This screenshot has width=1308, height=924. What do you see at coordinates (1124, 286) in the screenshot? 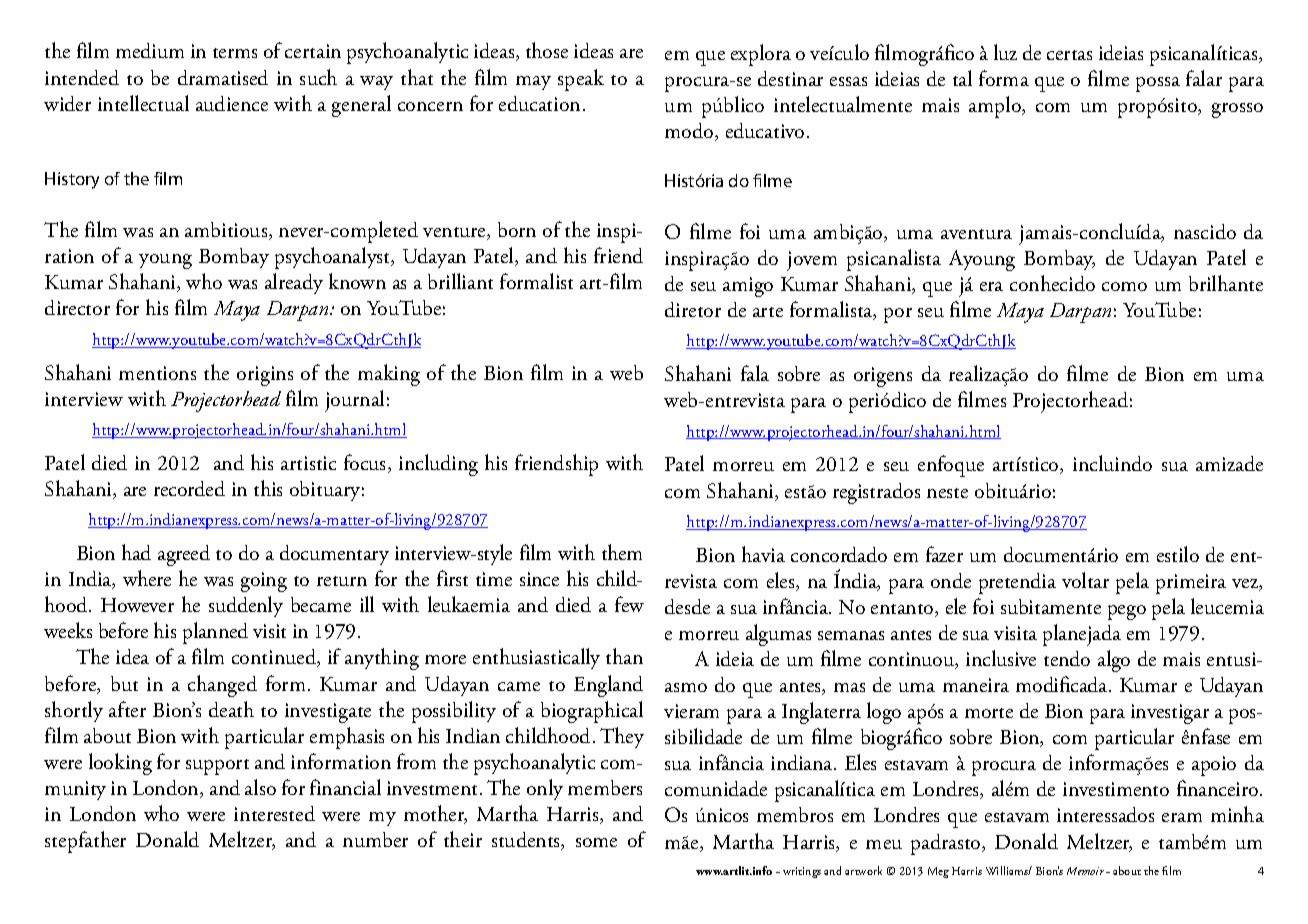
I see `como` at bounding box center [1124, 286].
